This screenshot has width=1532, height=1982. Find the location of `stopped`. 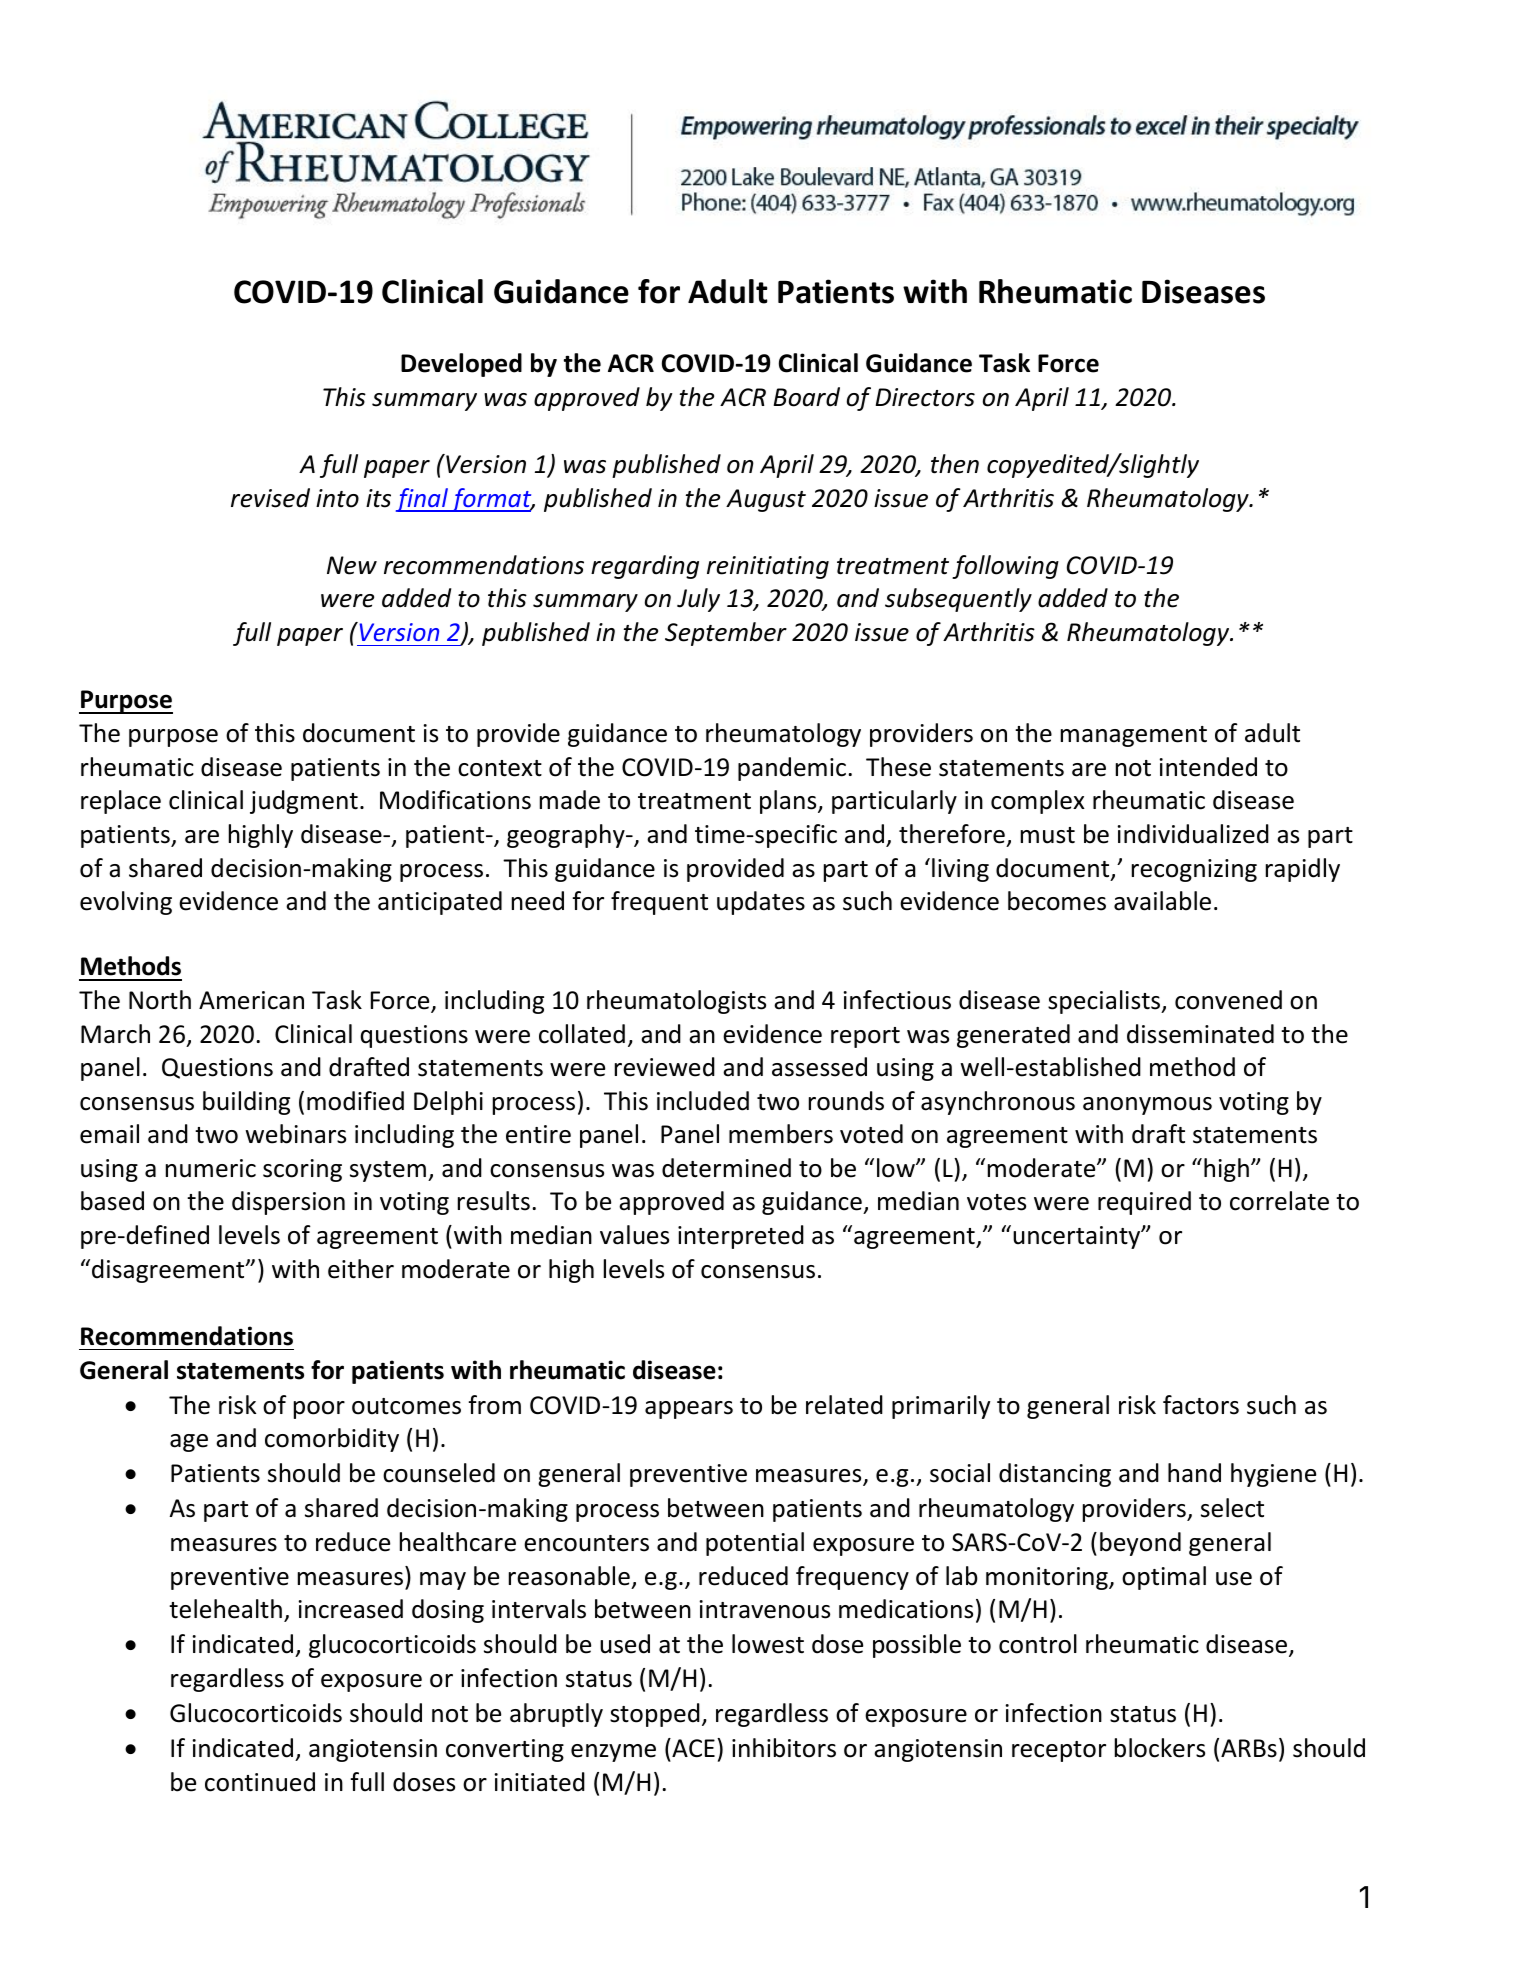

stopped is located at coordinates (655, 1715).
